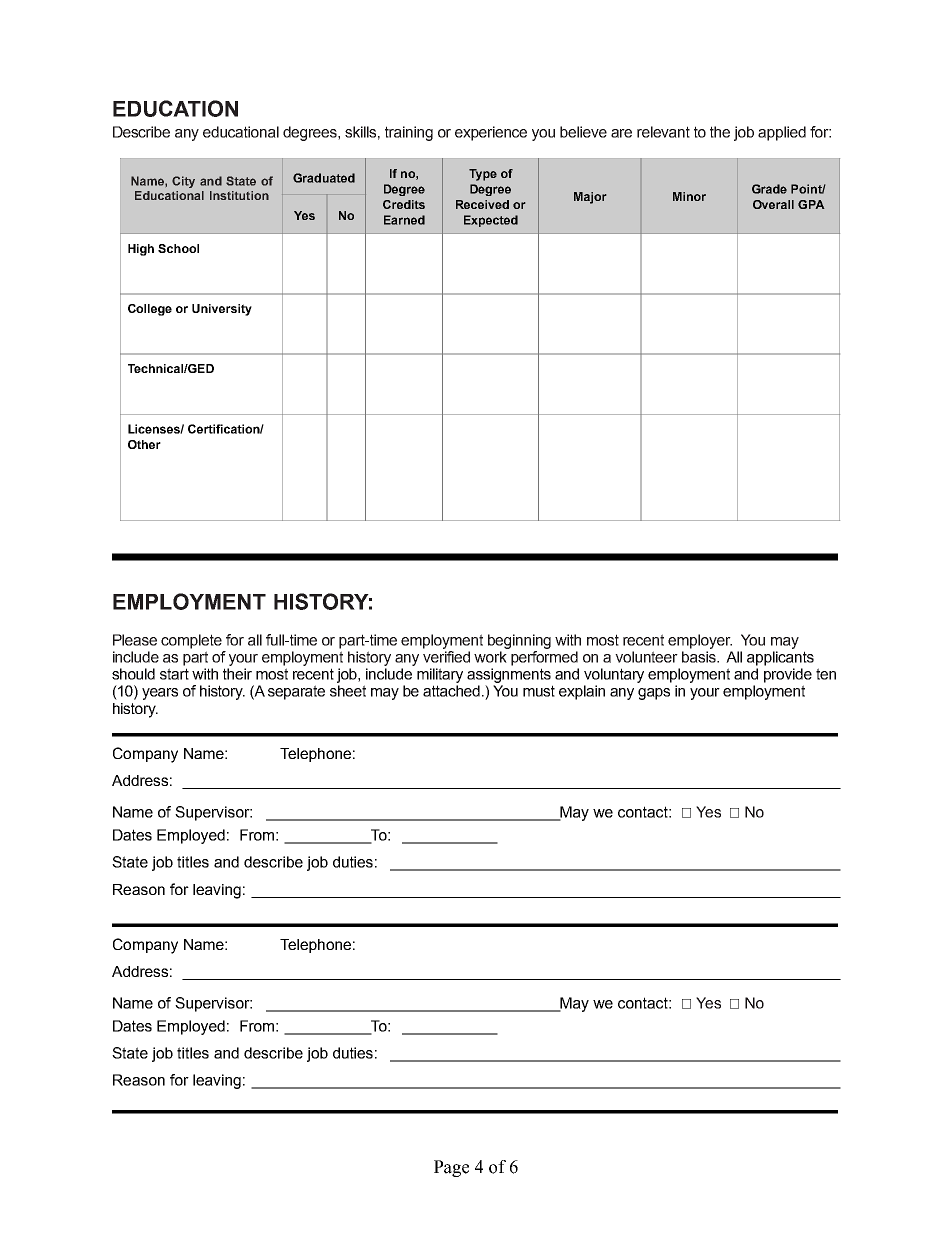  What do you see at coordinates (483, 175) in the screenshot?
I see `Type` at bounding box center [483, 175].
